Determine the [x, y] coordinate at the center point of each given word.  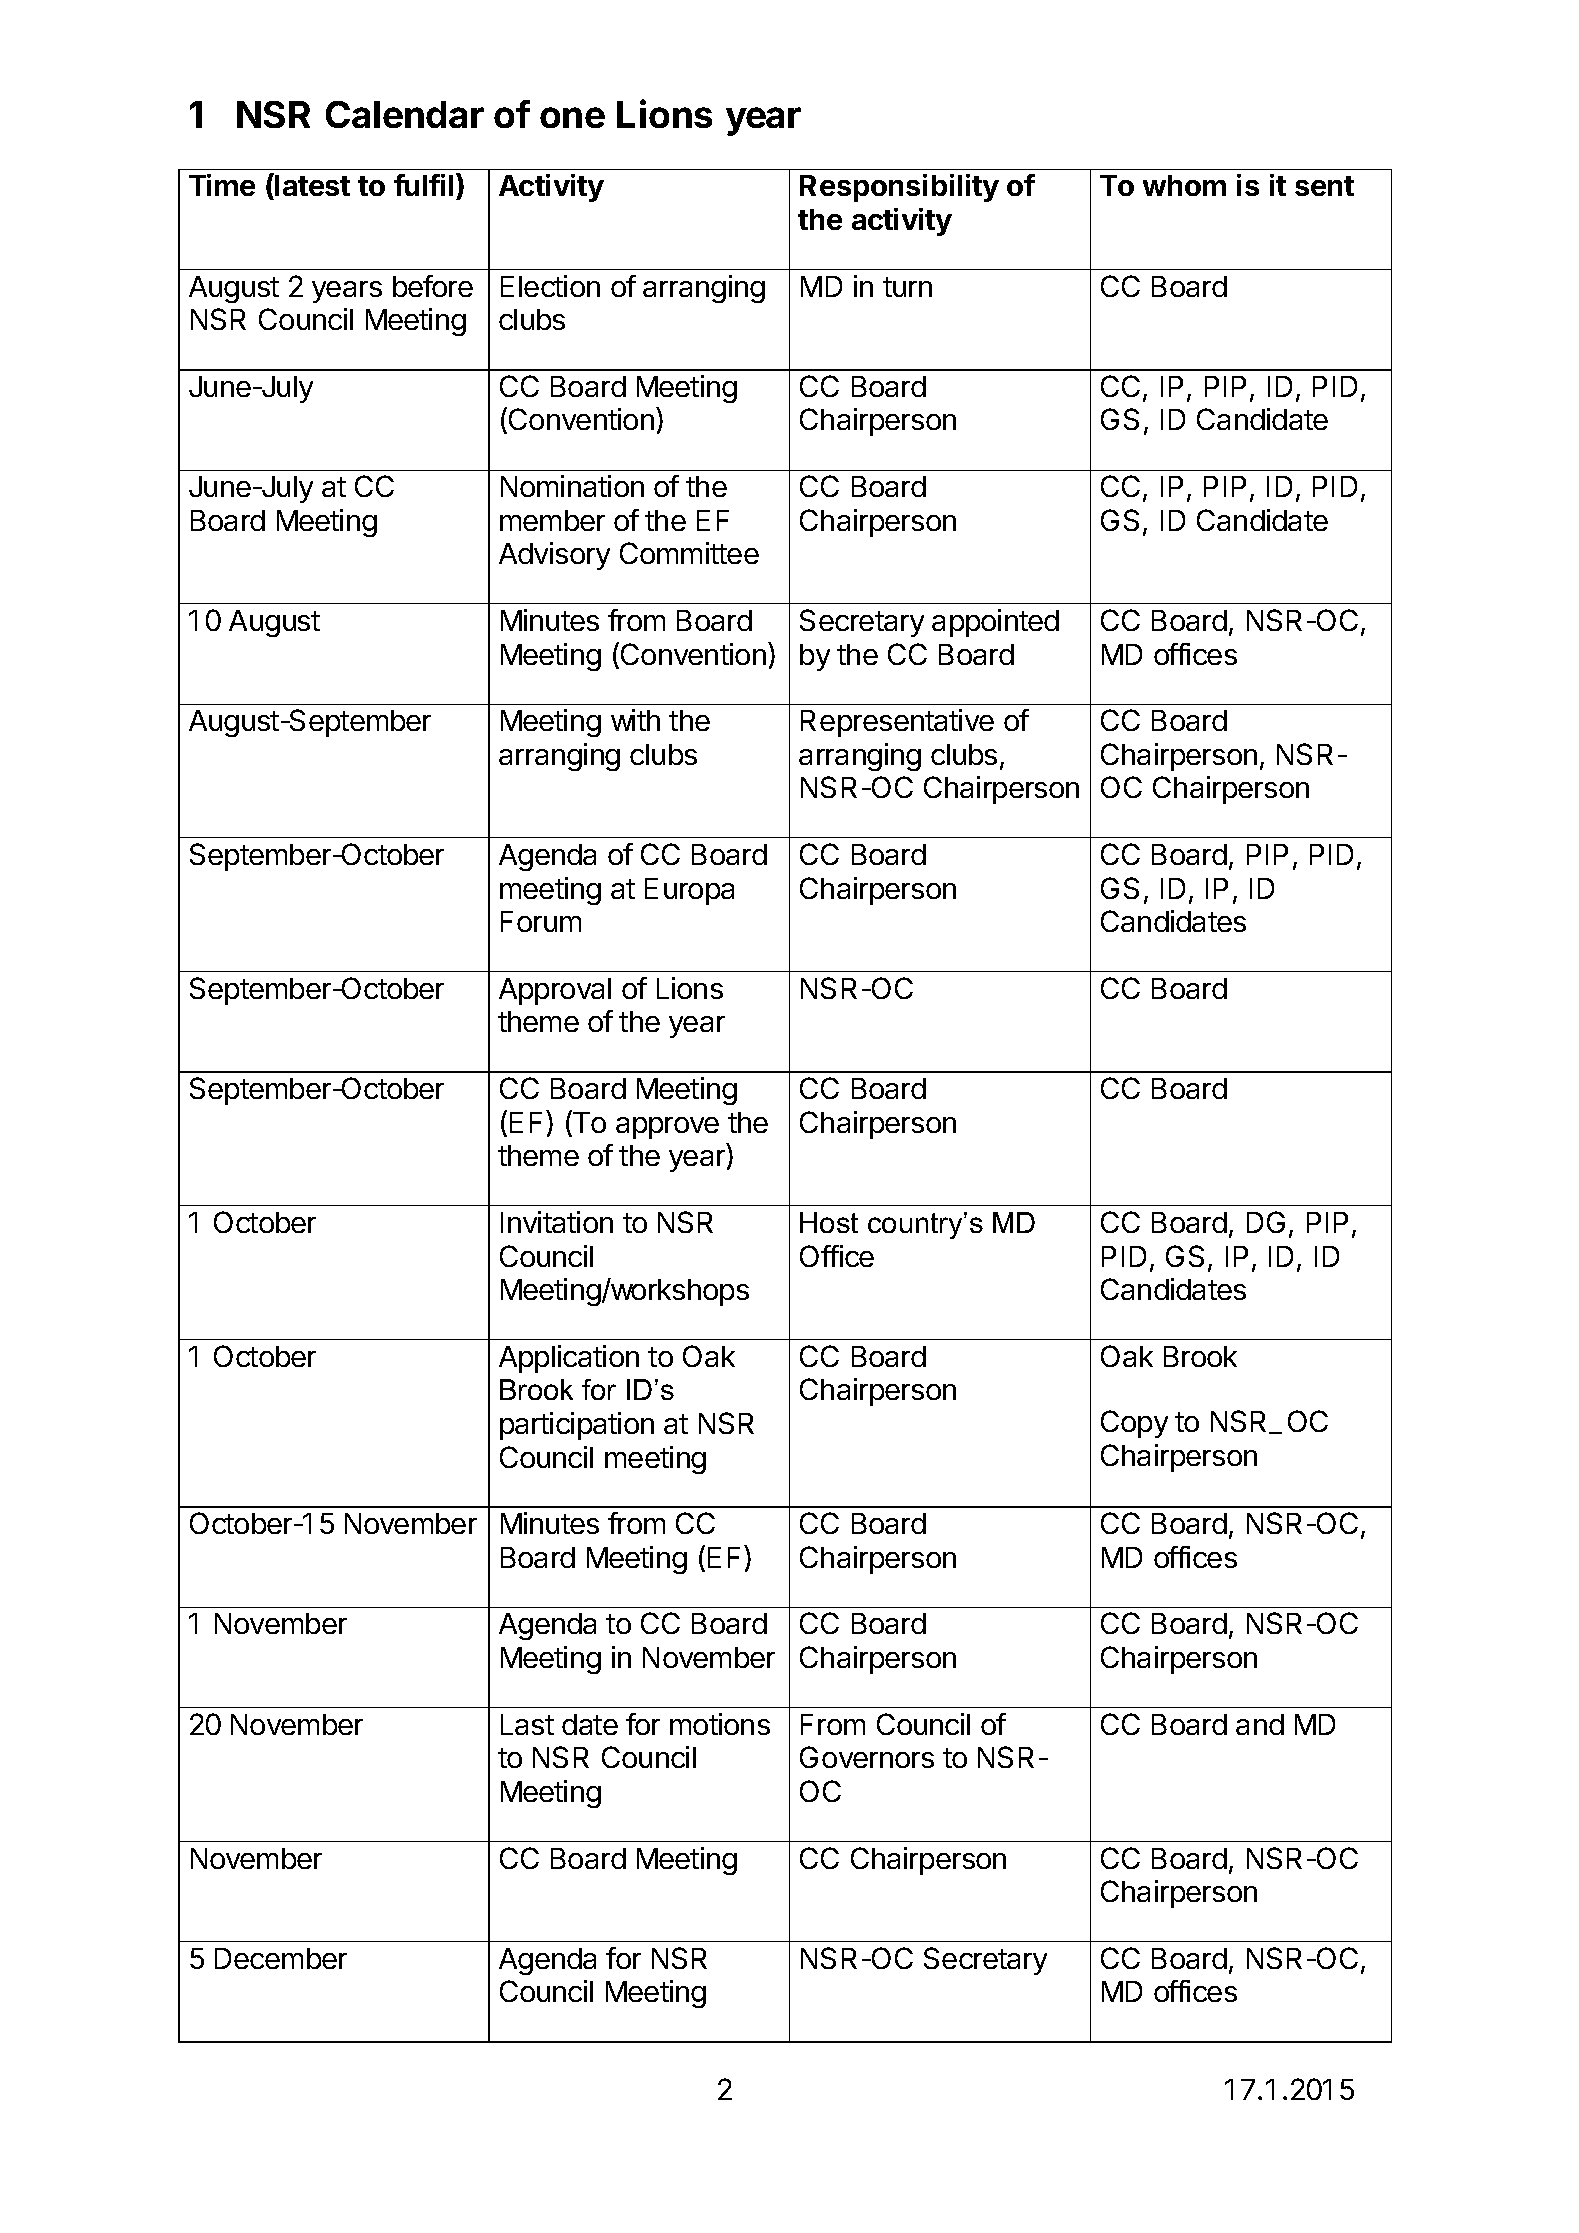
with [635, 720]
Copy [1134, 1424]
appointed [995, 623]
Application [569, 1359]
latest [312, 185]
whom [1184, 185]
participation [577, 1426]
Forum [541, 921]
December [281, 1958]
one [572, 117]
